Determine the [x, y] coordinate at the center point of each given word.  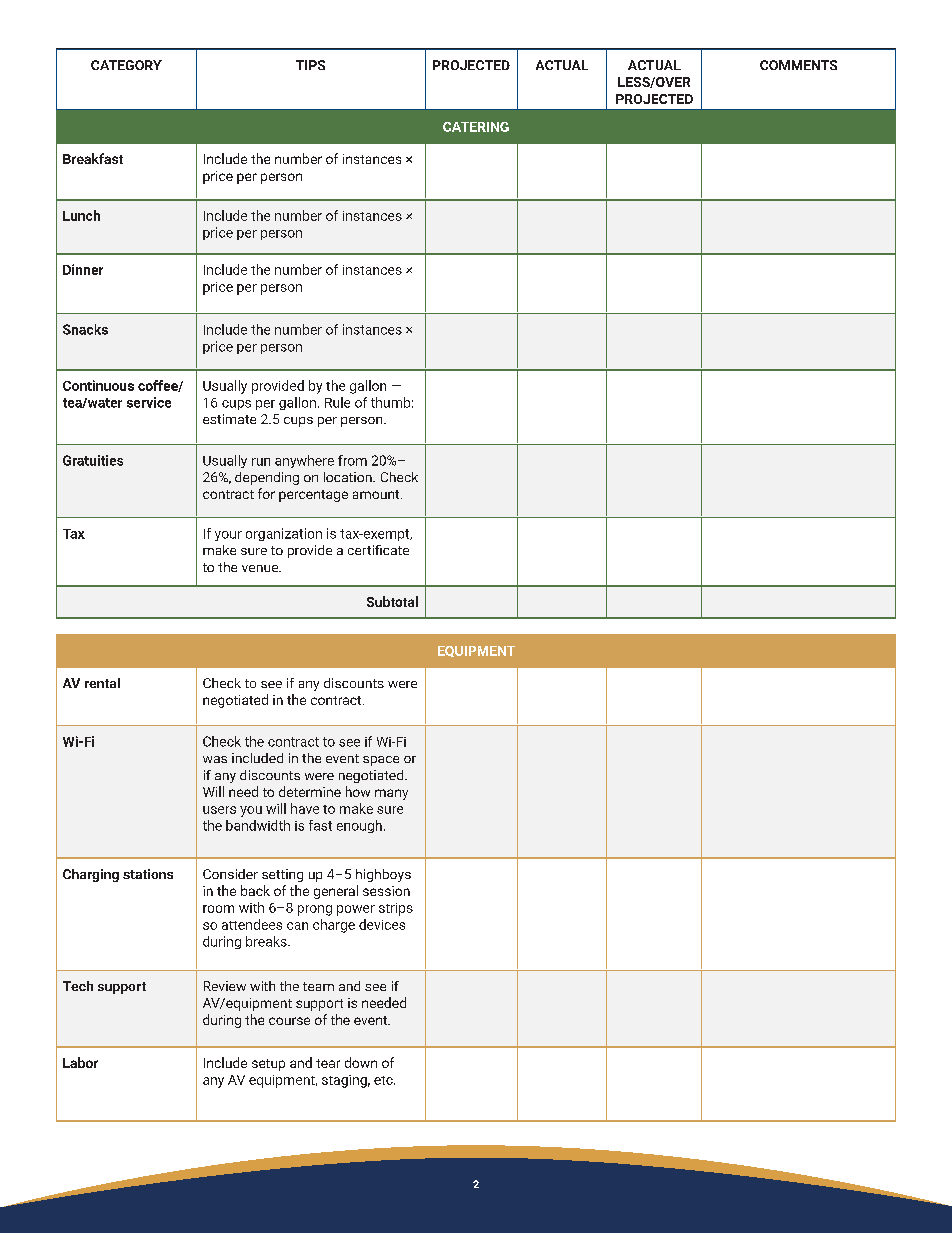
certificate [378, 550]
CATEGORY [126, 65]
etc [384, 1080]
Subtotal [392, 601]
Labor [80, 1062]
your [228, 536]
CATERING [476, 127]
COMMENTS [798, 65]
